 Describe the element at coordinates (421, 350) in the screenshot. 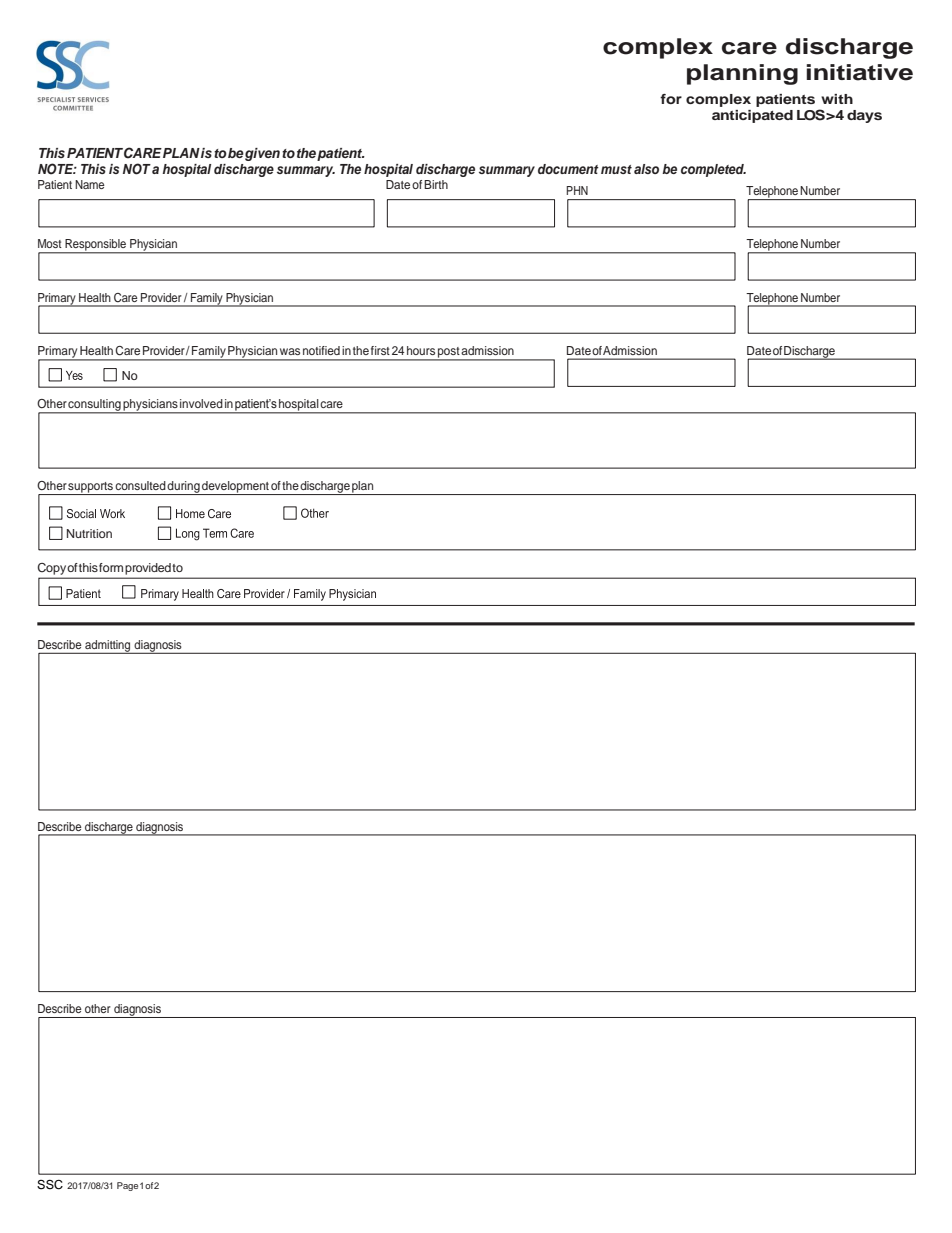

I see `hours` at that location.
